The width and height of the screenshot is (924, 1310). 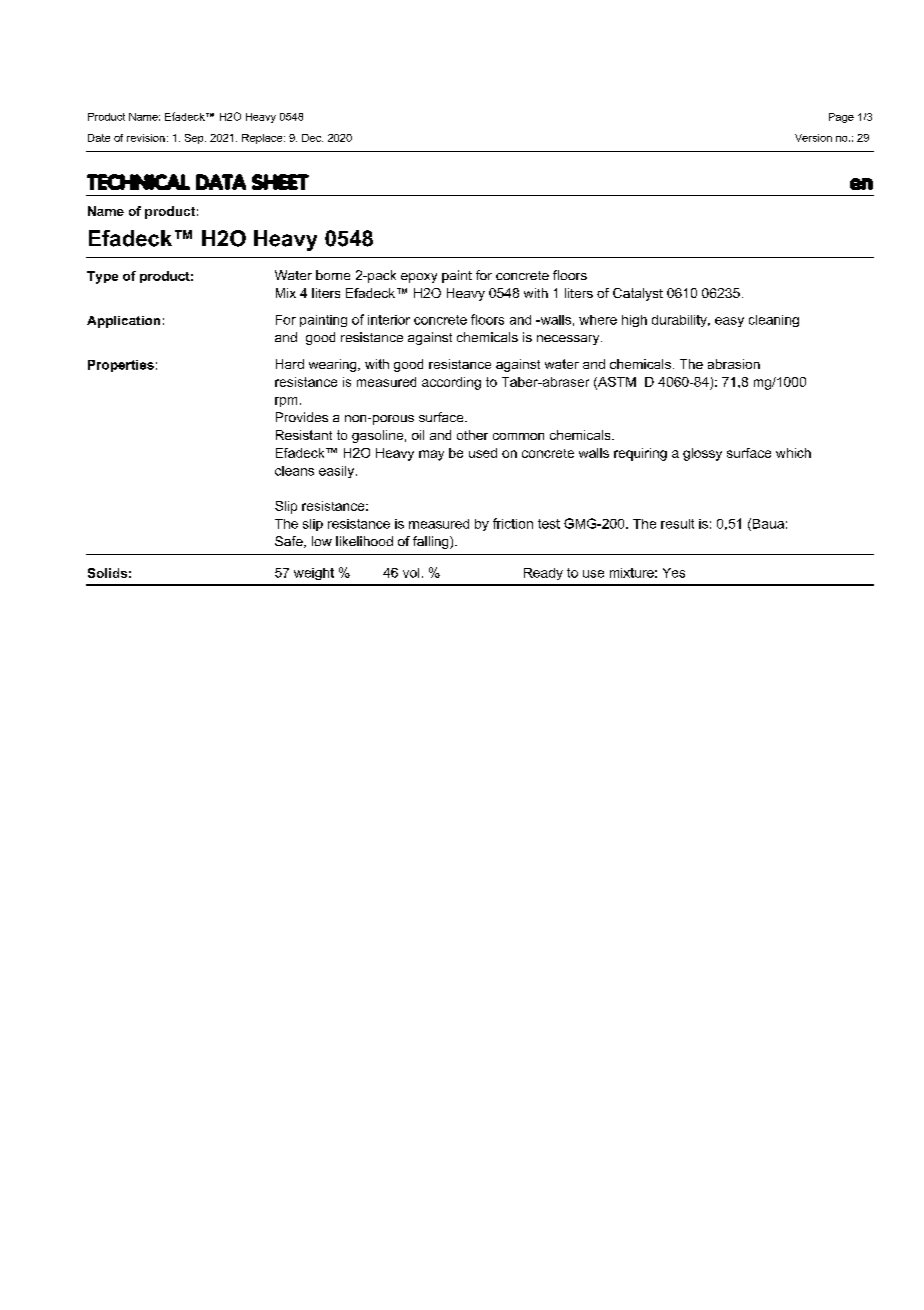 I want to click on falling, so click(x=432, y=542).
